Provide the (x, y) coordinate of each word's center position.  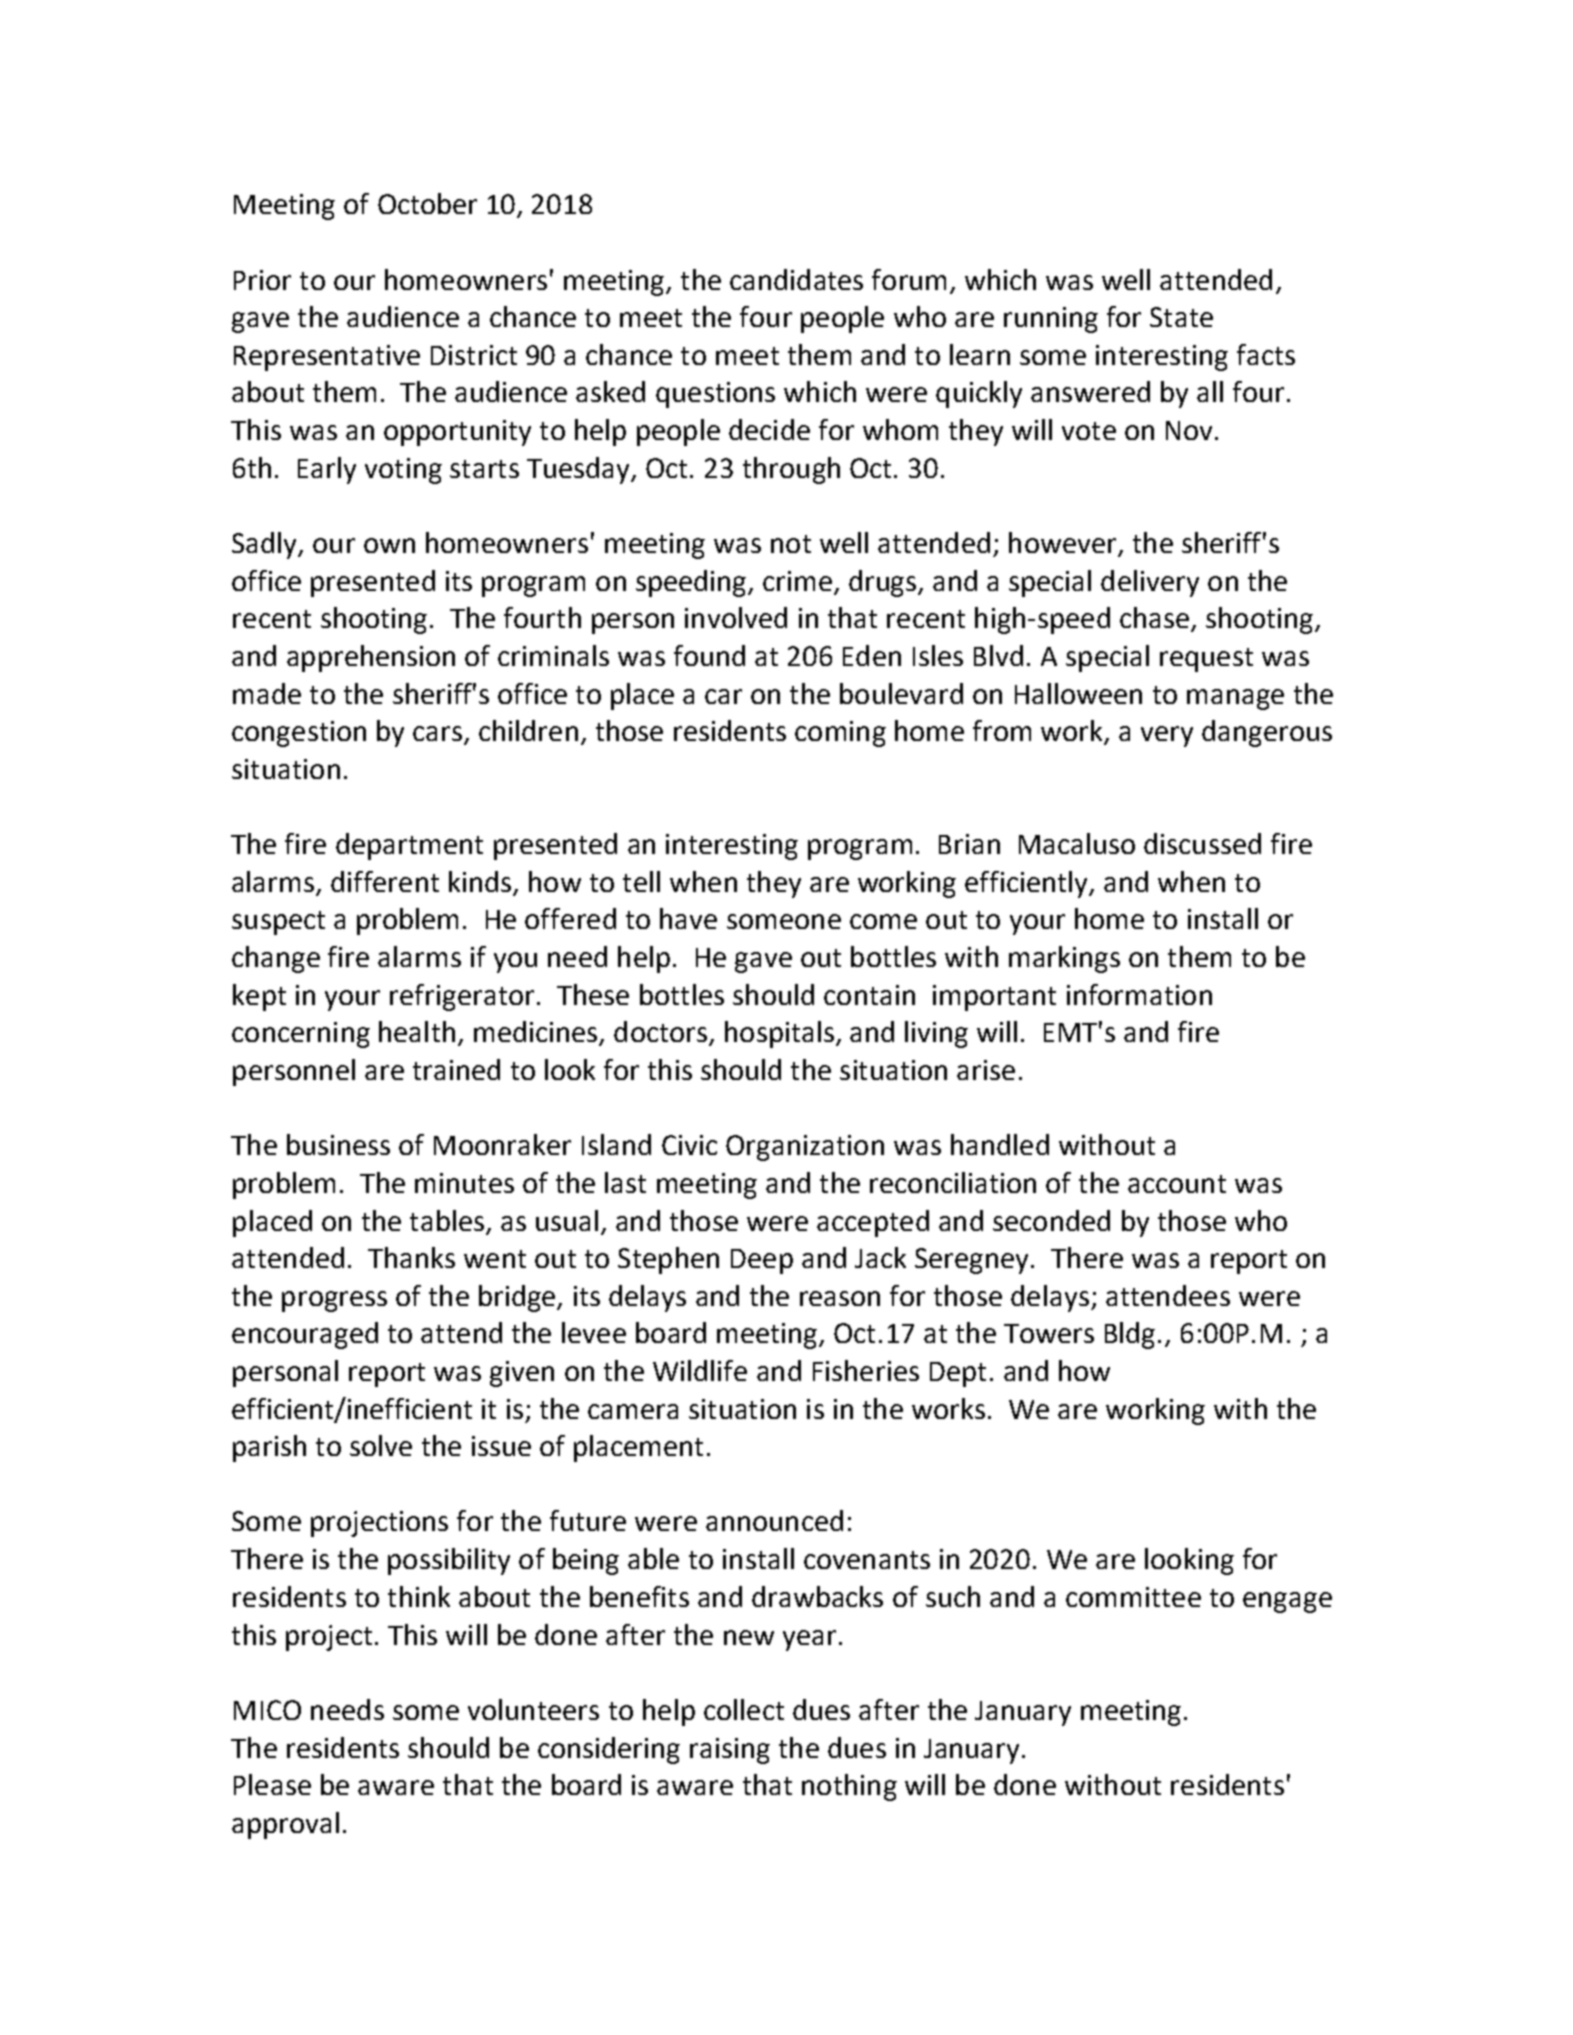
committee (1133, 1597)
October (427, 203)
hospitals (779, 1034)
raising (730, 1751)
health (417, 1031)
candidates (796, 279)
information (1139, 994)
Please (272, 1784)
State (1181, 317)
